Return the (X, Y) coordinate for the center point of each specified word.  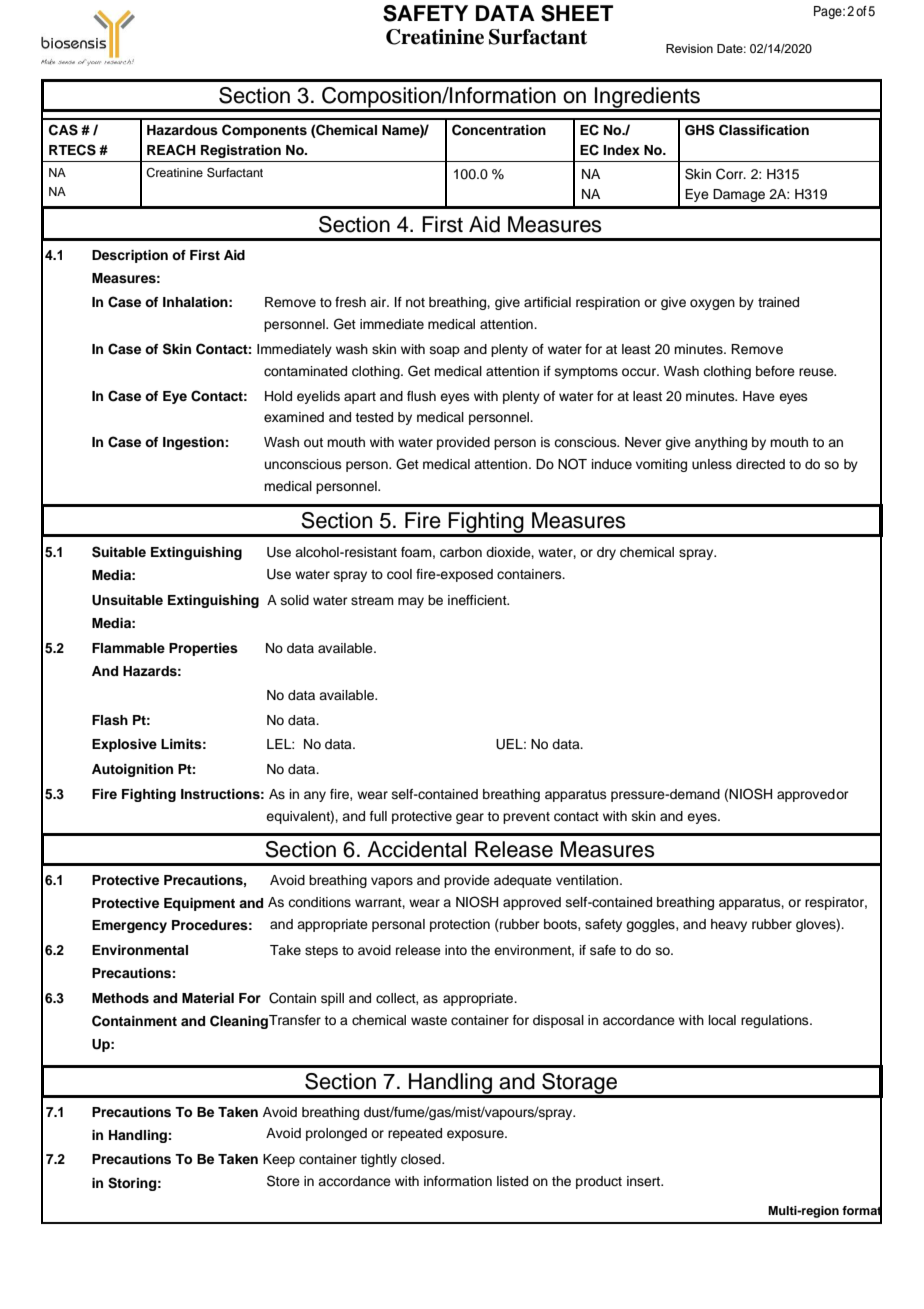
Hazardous (182, 130)
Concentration (499, 130)
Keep (279, 1160)
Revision (689, 48)
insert (645, 1181)
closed (422, 1159)
